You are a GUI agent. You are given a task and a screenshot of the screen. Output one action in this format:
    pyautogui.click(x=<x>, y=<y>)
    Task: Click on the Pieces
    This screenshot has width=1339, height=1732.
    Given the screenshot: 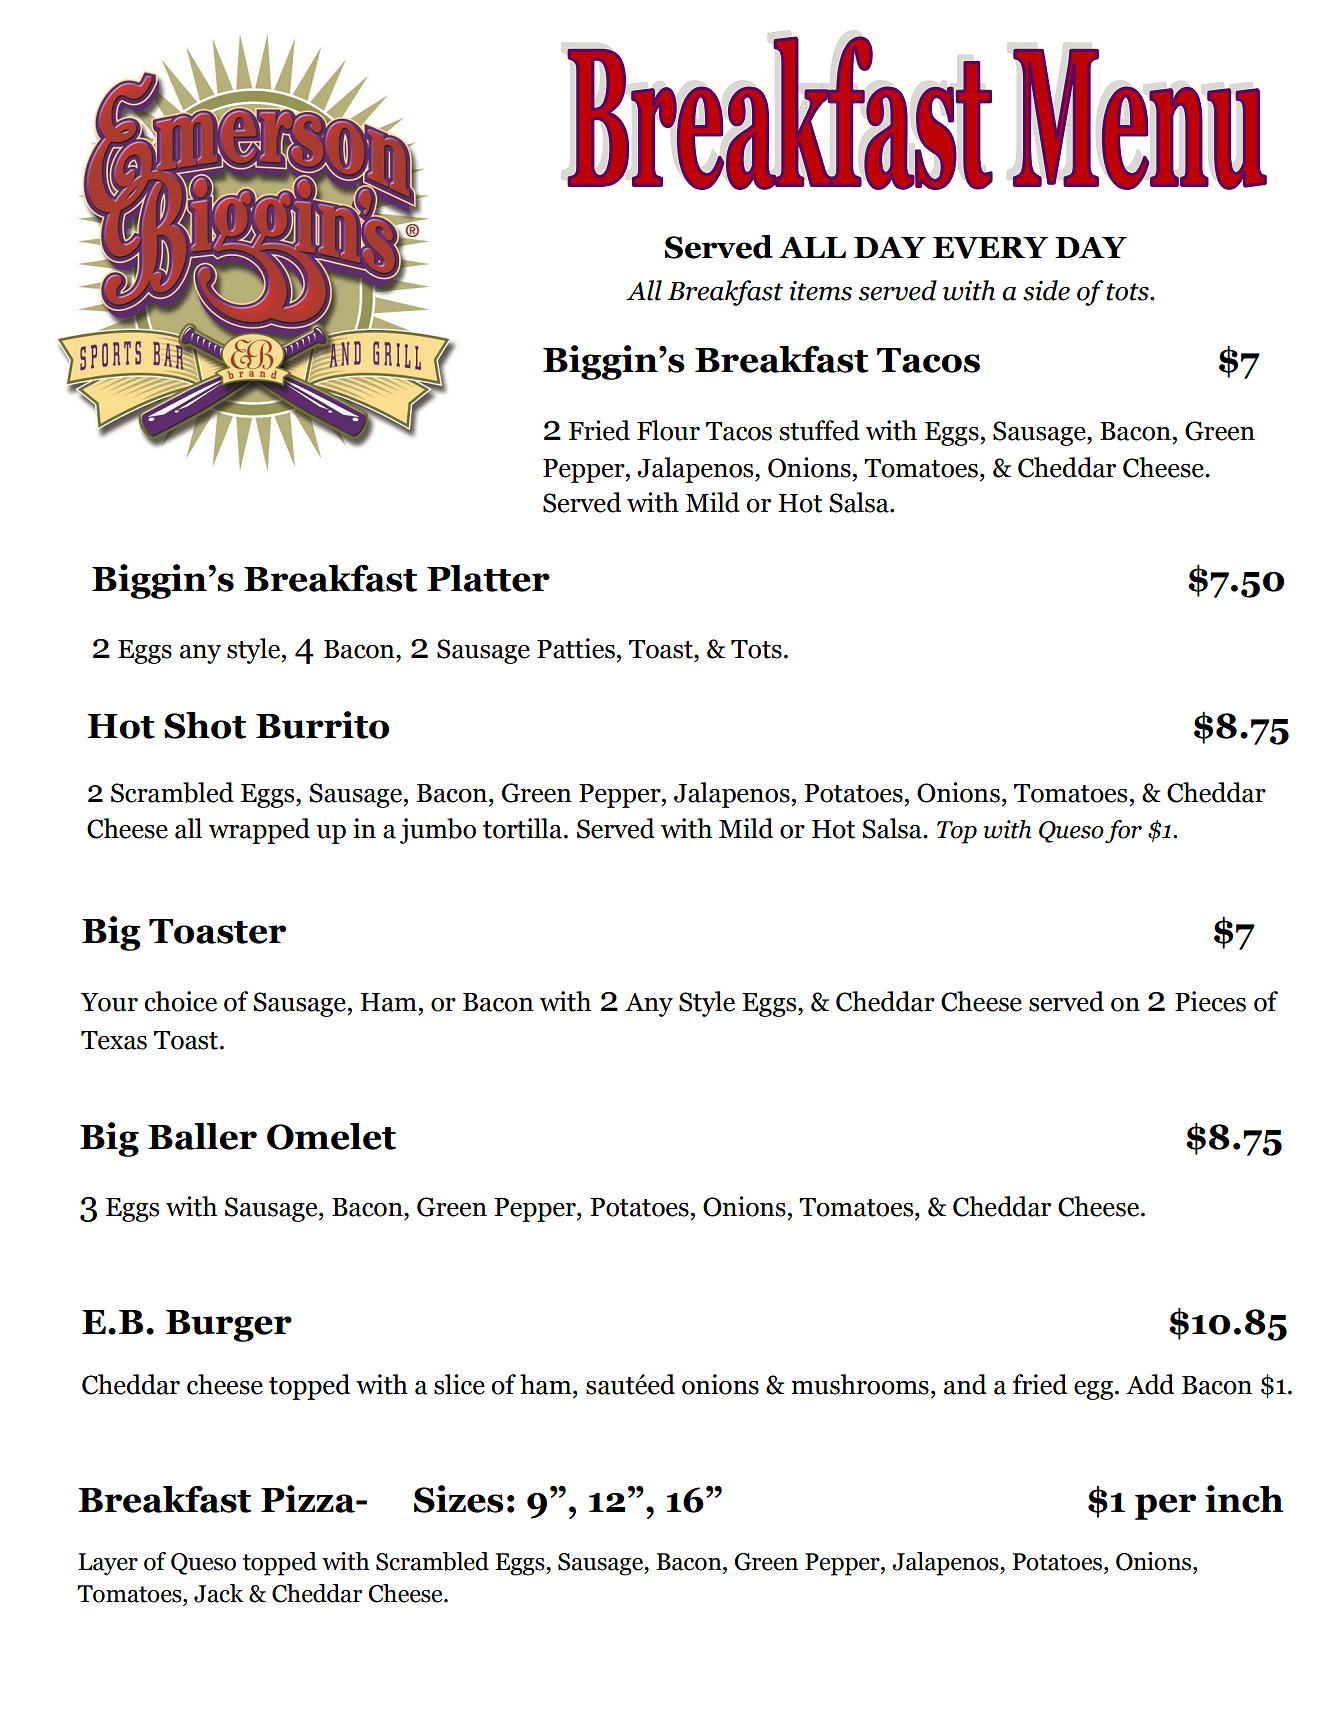 What is the action you would take?
    pyautogui.click(x=1210, y=1001)
